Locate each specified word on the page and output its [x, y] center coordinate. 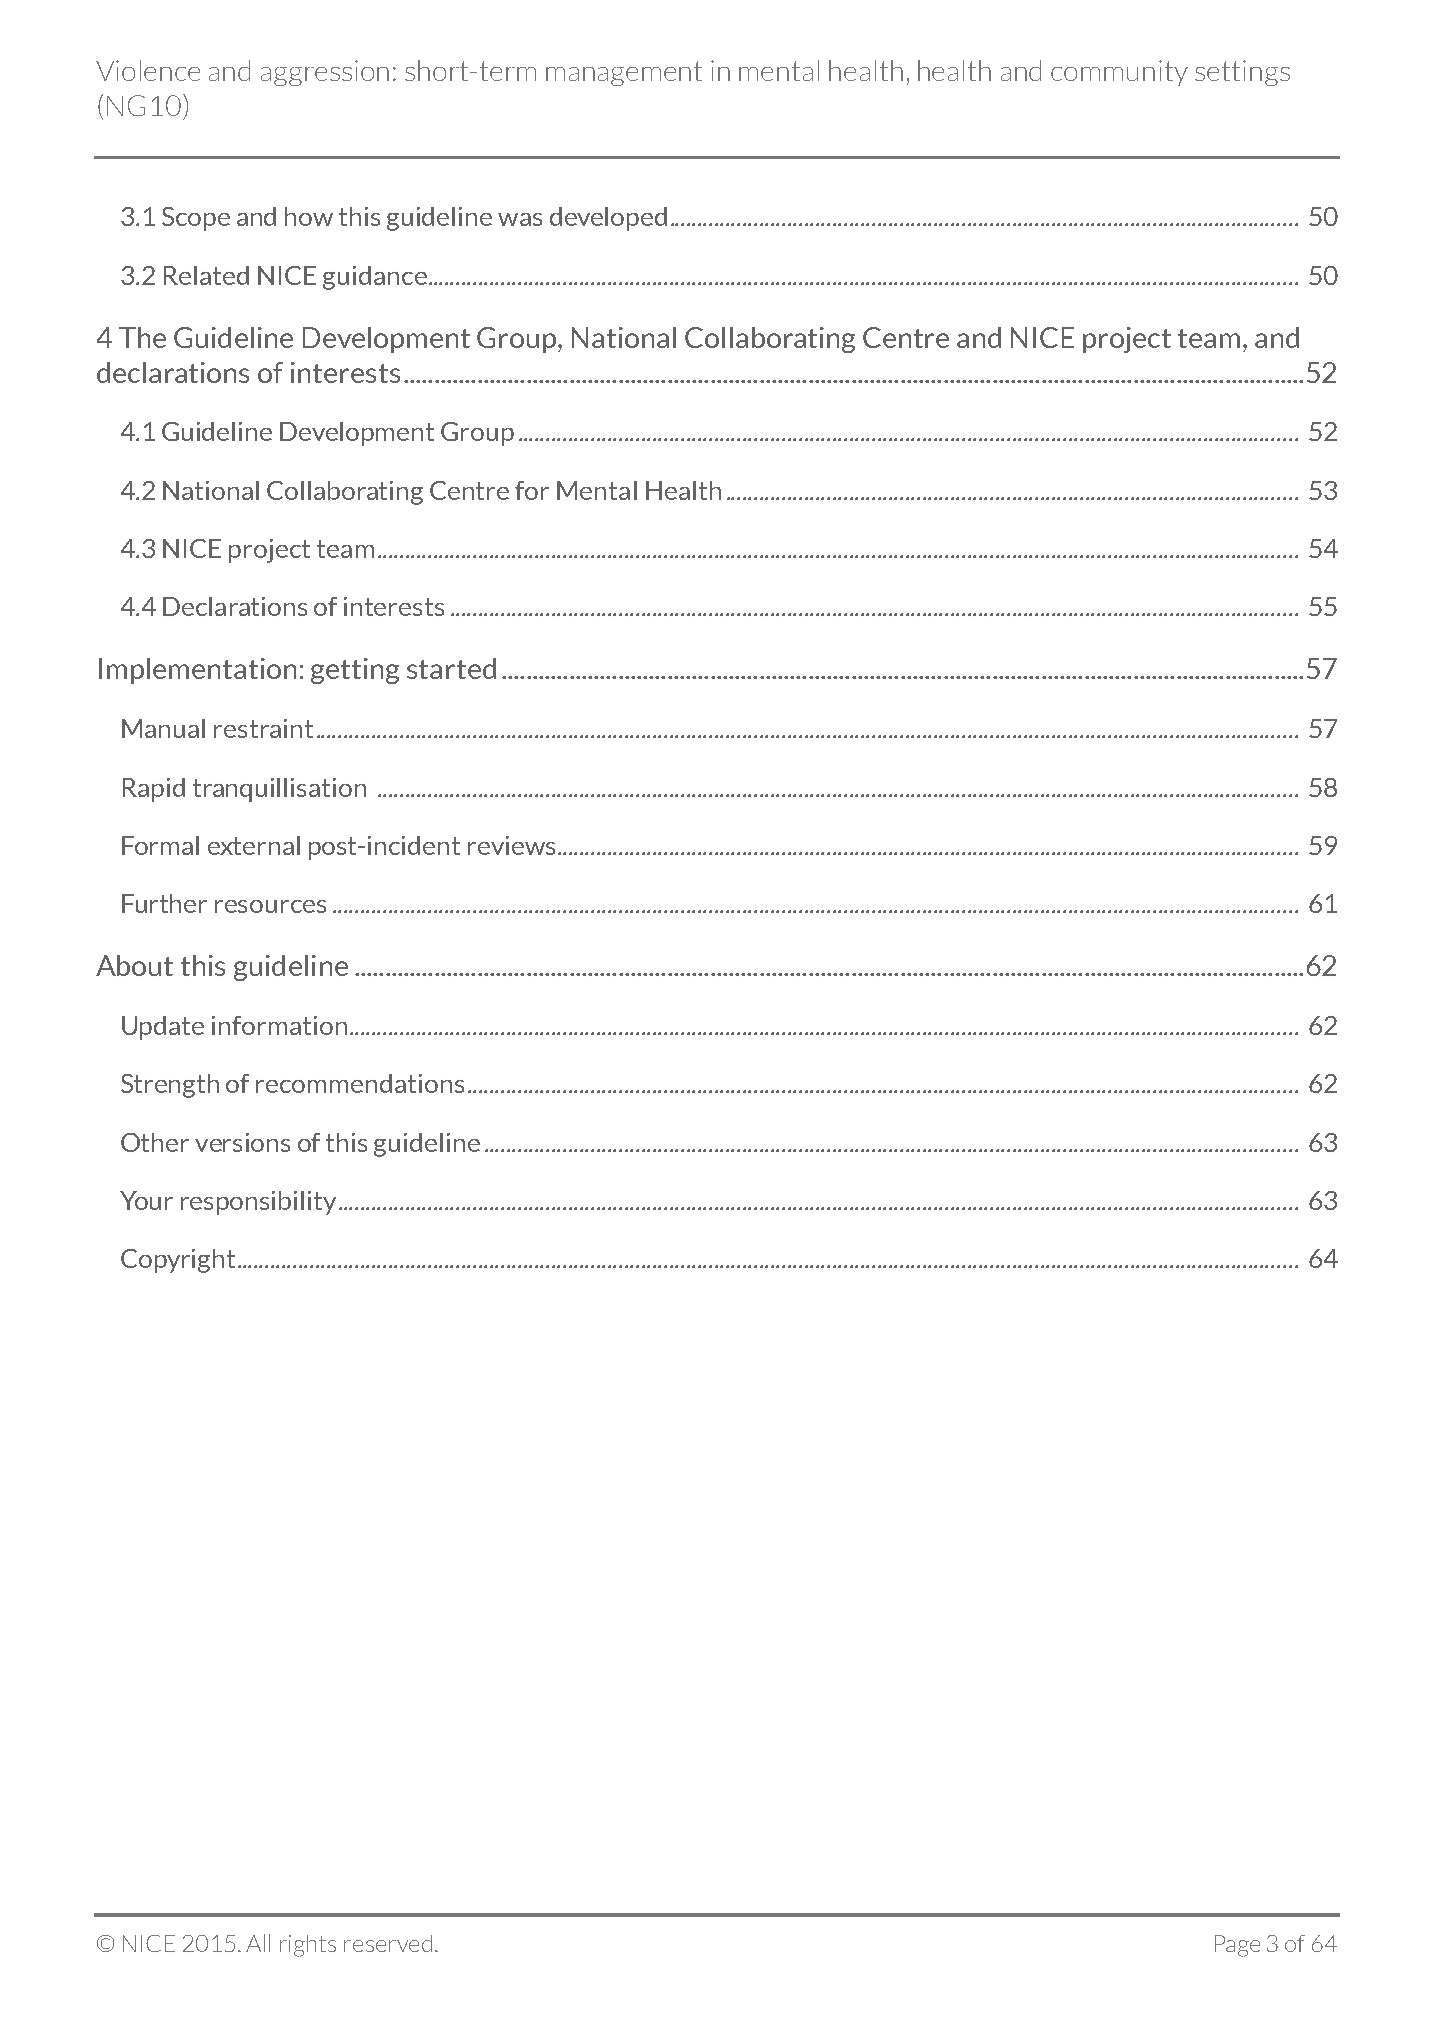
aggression [325, 73]
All [258, 1943]
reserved [388, 1943]
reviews [511, 845]
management [624, 73]
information [279, 1025]
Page [1237, 1946]
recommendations [360, 1083]
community [1119, 73]
